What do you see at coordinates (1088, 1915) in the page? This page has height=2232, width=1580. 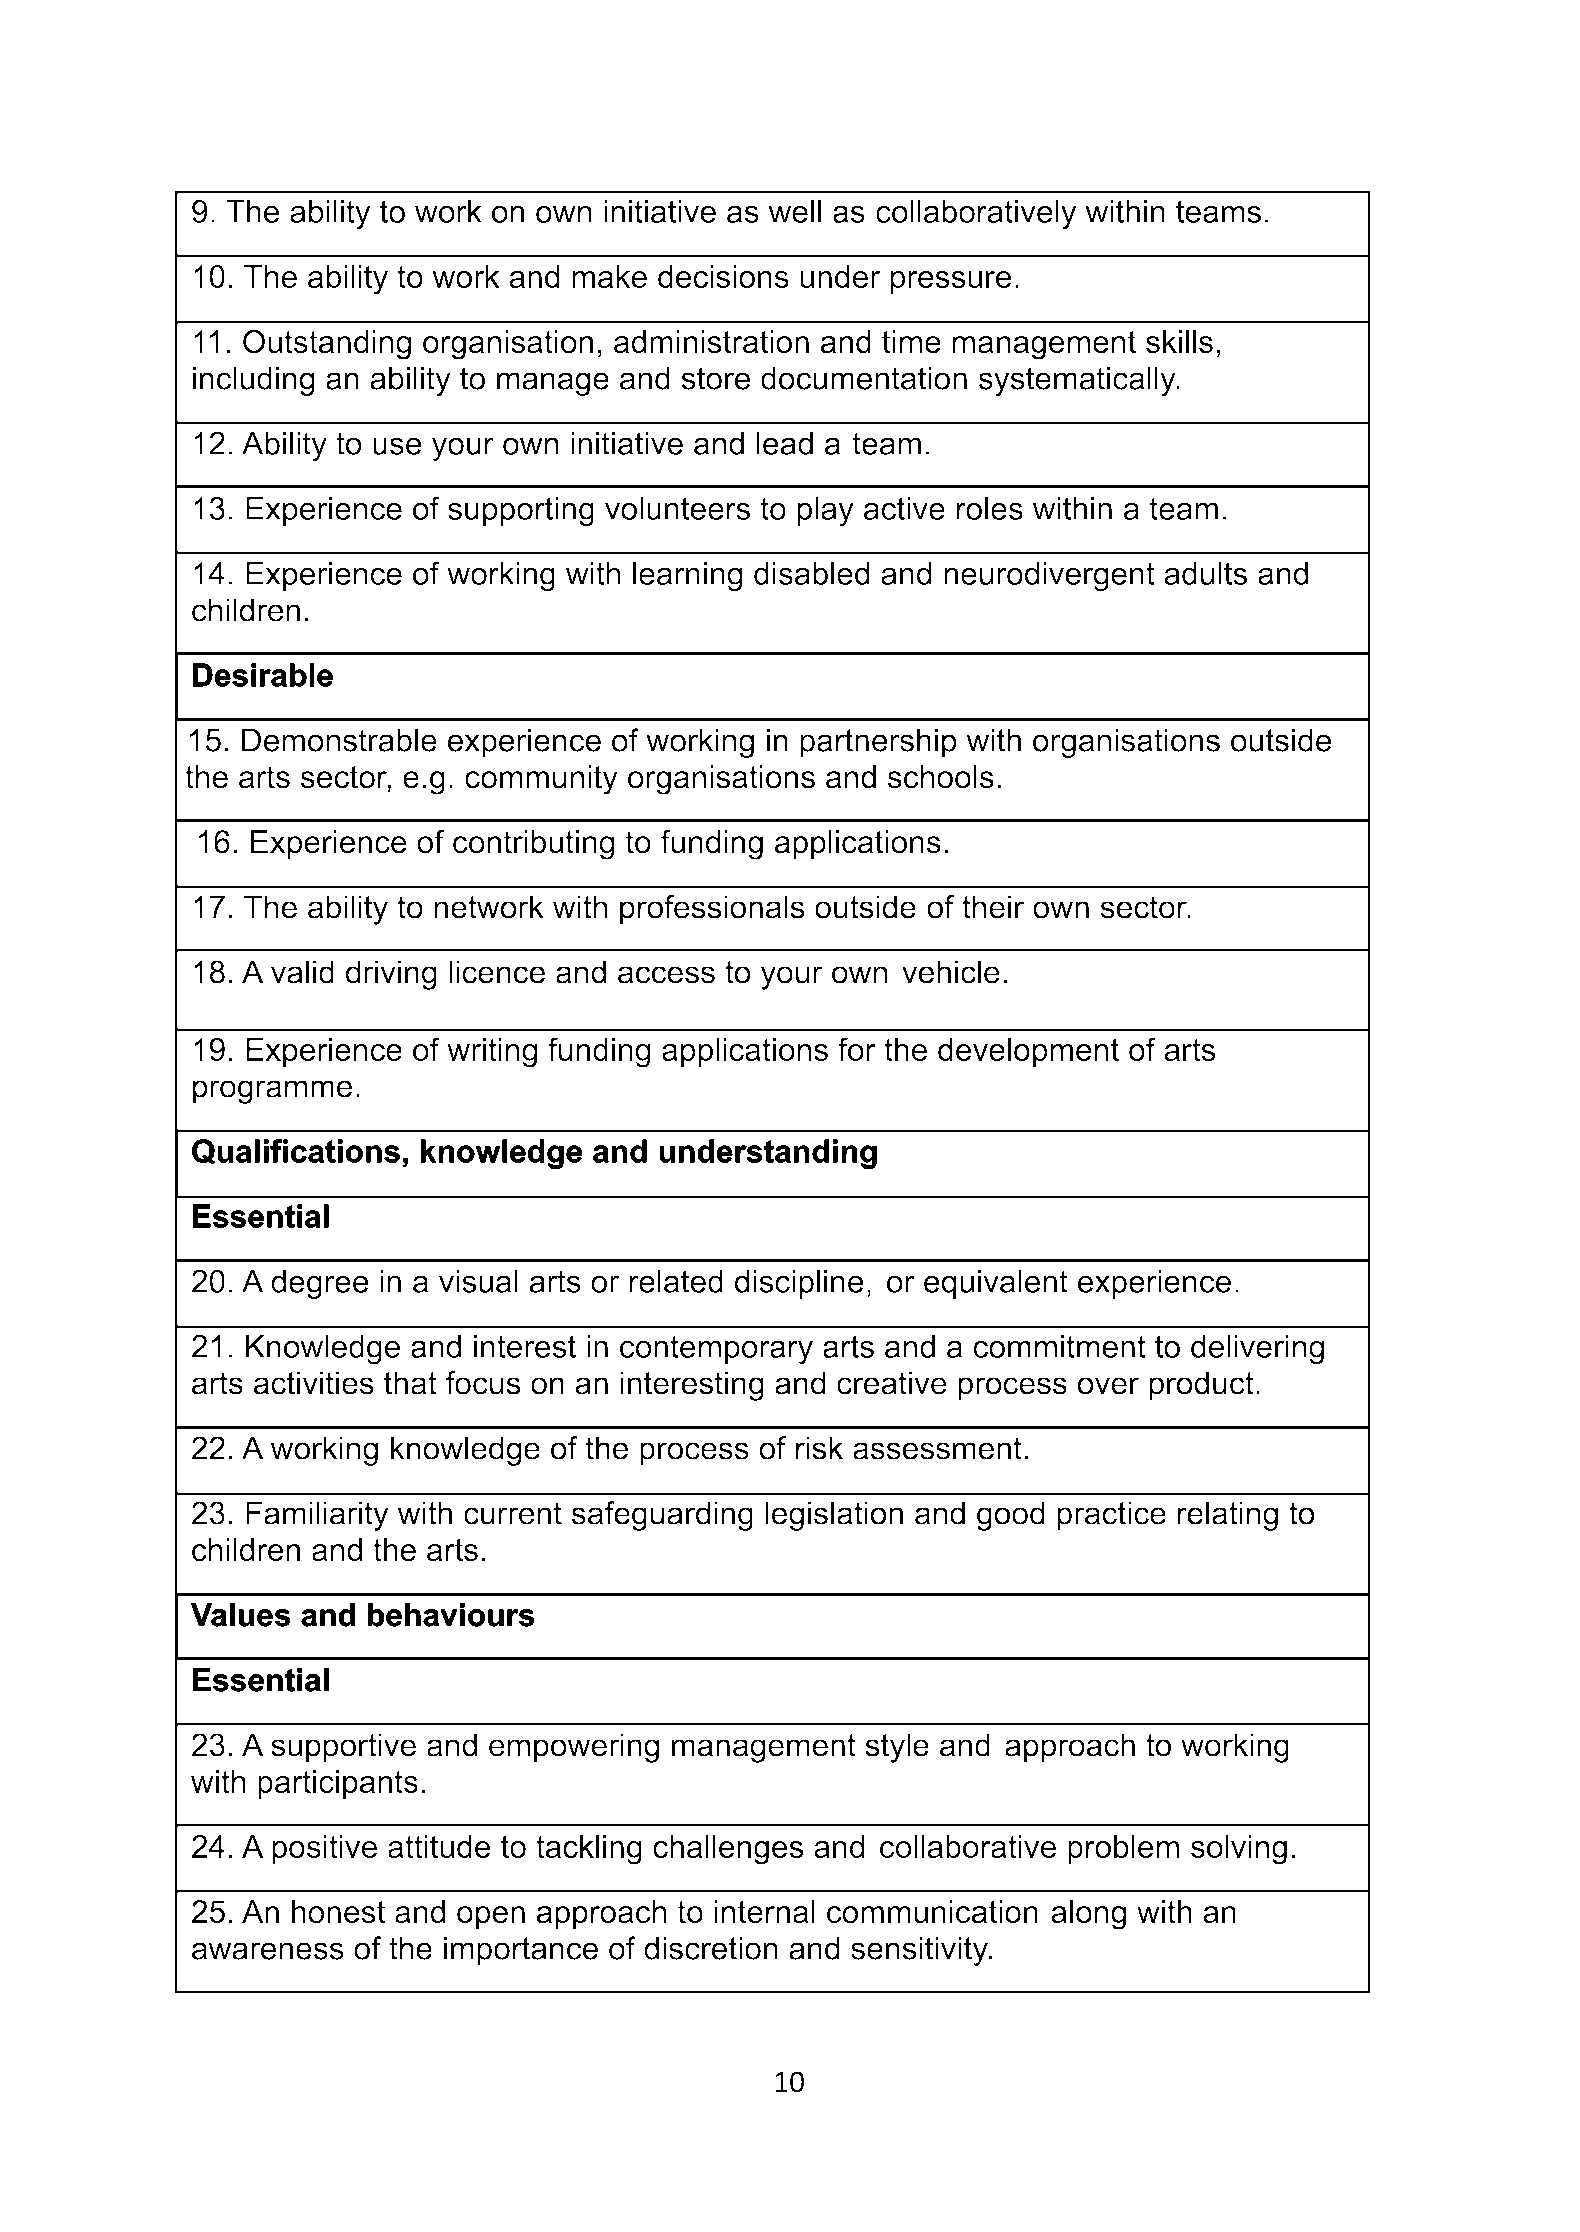 I see `along` at bounding box center [1088, 1915].
